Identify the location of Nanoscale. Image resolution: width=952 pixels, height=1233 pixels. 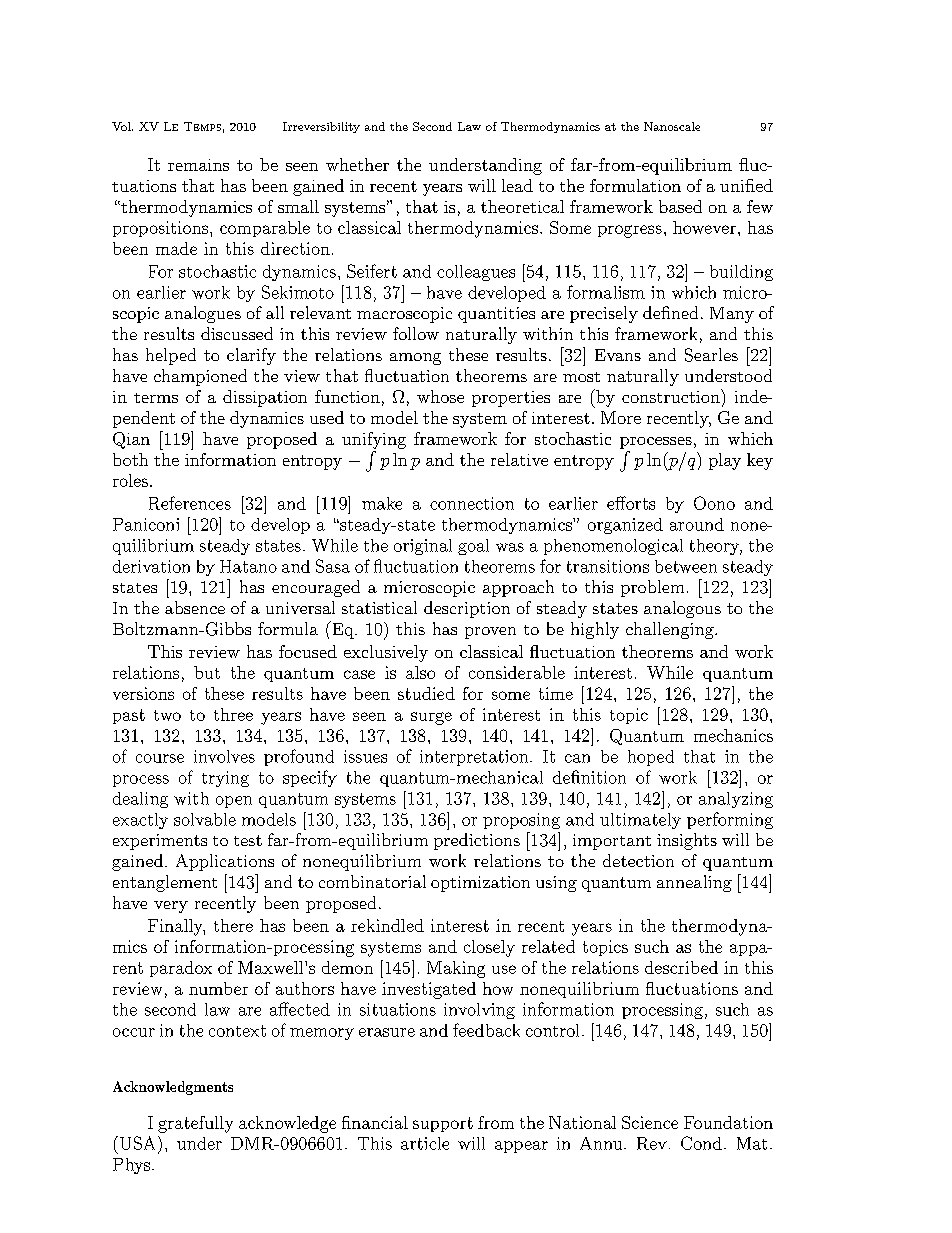
(672, 126).
